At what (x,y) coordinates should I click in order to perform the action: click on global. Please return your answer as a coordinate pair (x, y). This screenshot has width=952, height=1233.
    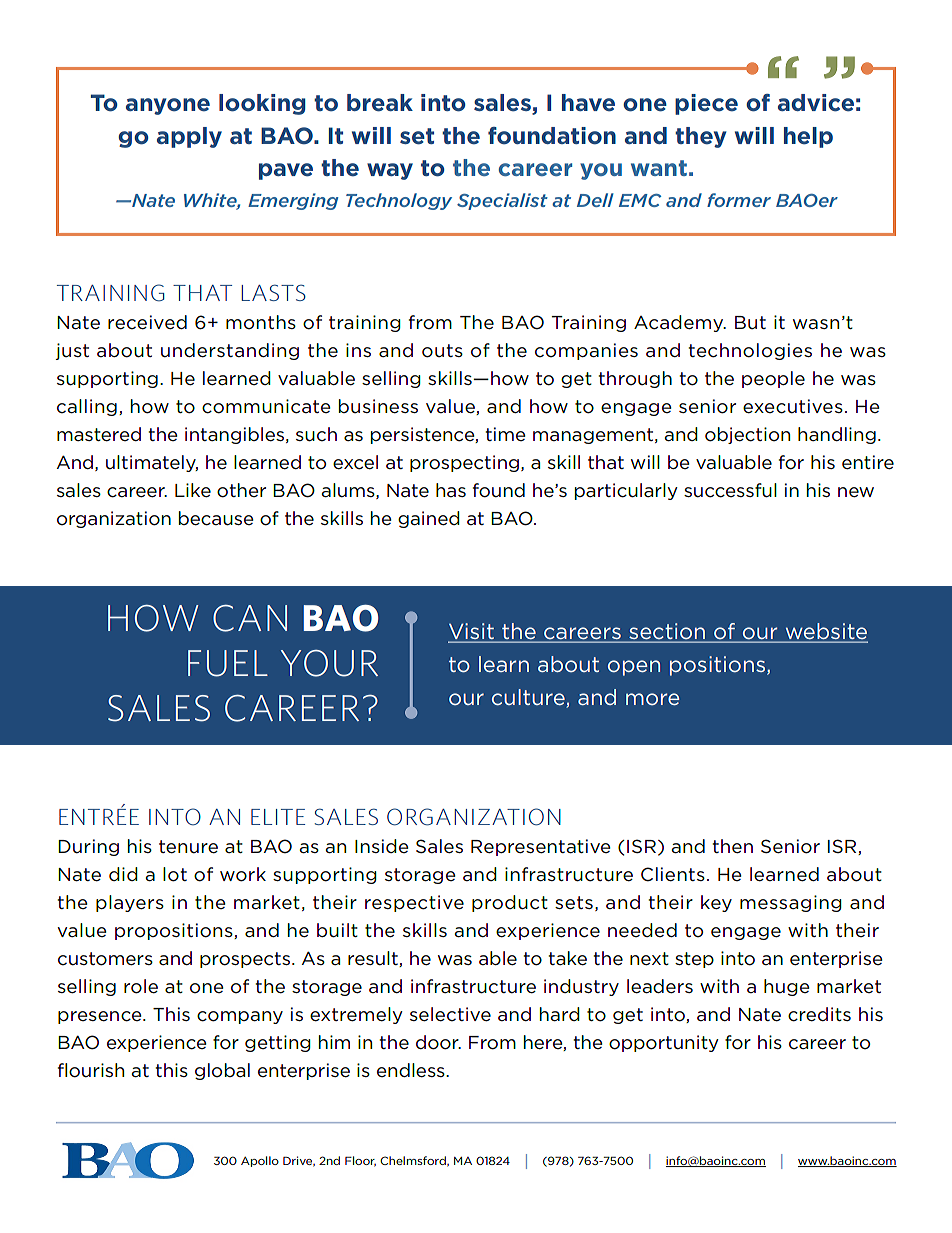
    Looking at the image, I should click on (222, 1071).
